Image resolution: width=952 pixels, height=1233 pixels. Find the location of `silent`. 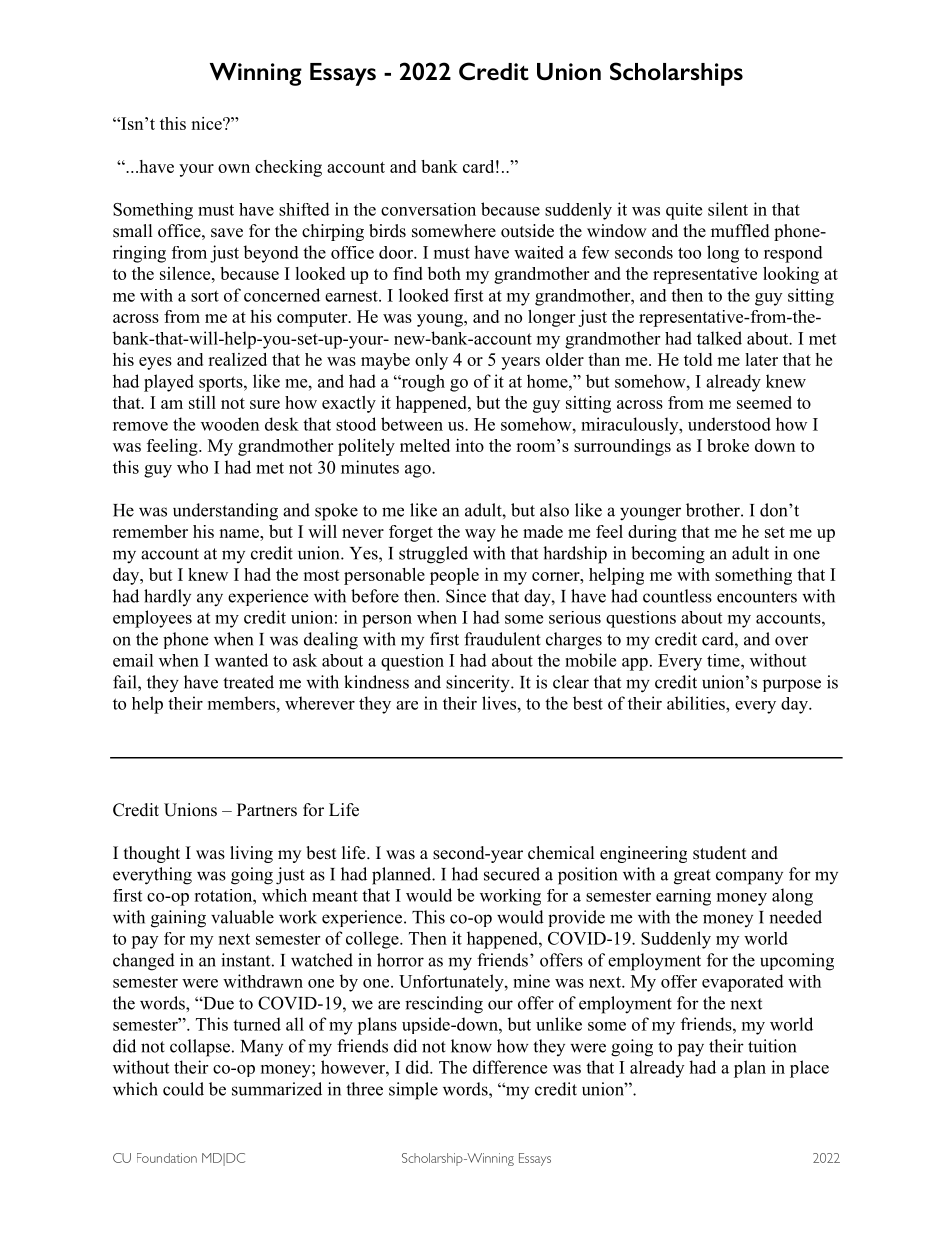

silent is located at coordinates (728, 209).
